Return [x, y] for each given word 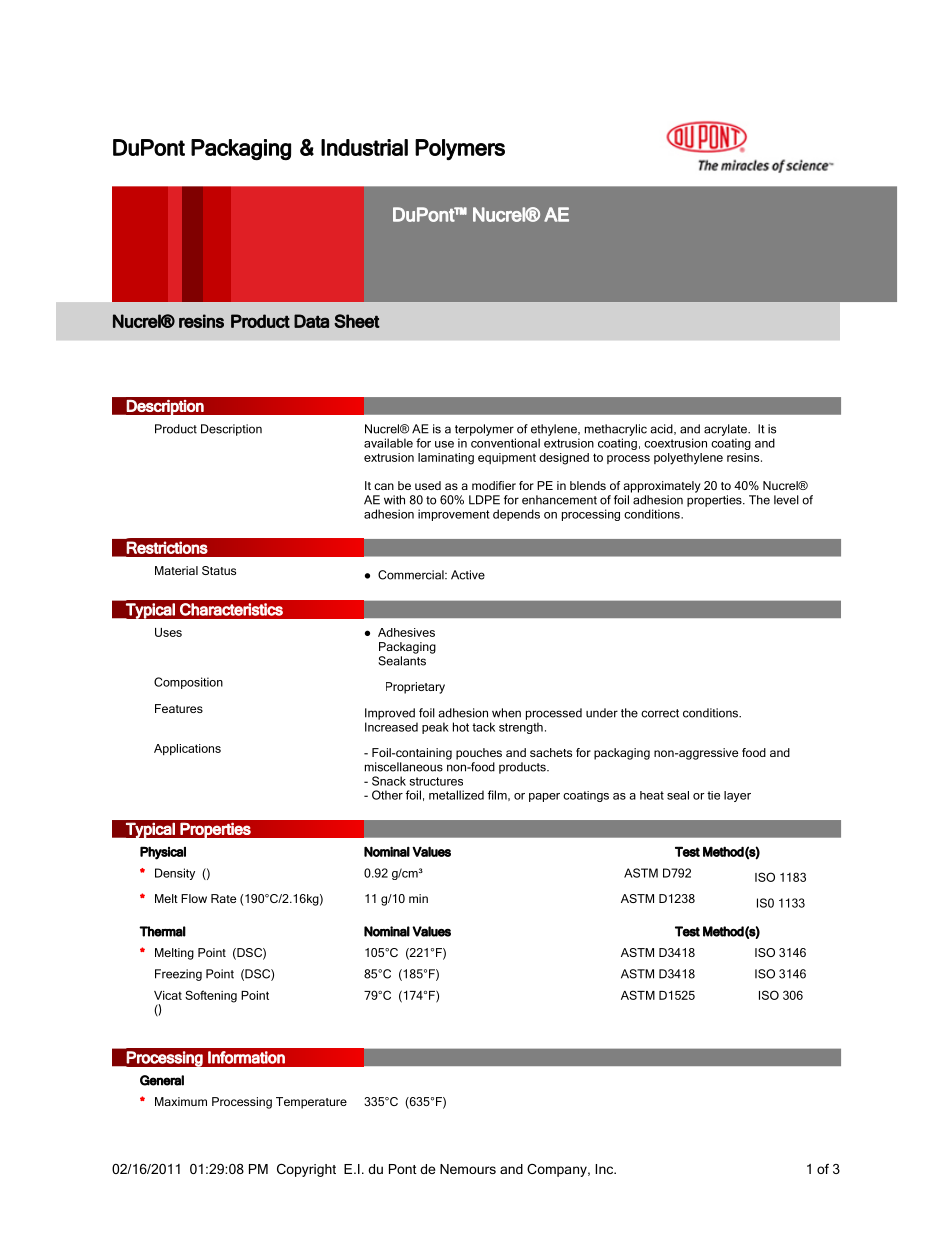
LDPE [484, 500]
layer [737, 796]
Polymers [460, 149]
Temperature [311, 1103]
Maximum [181, 1101]
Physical [163, 853]
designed [564, 459]
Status [219, 570]
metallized [456, 795]
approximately [662, 487]
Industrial [364, 147]
